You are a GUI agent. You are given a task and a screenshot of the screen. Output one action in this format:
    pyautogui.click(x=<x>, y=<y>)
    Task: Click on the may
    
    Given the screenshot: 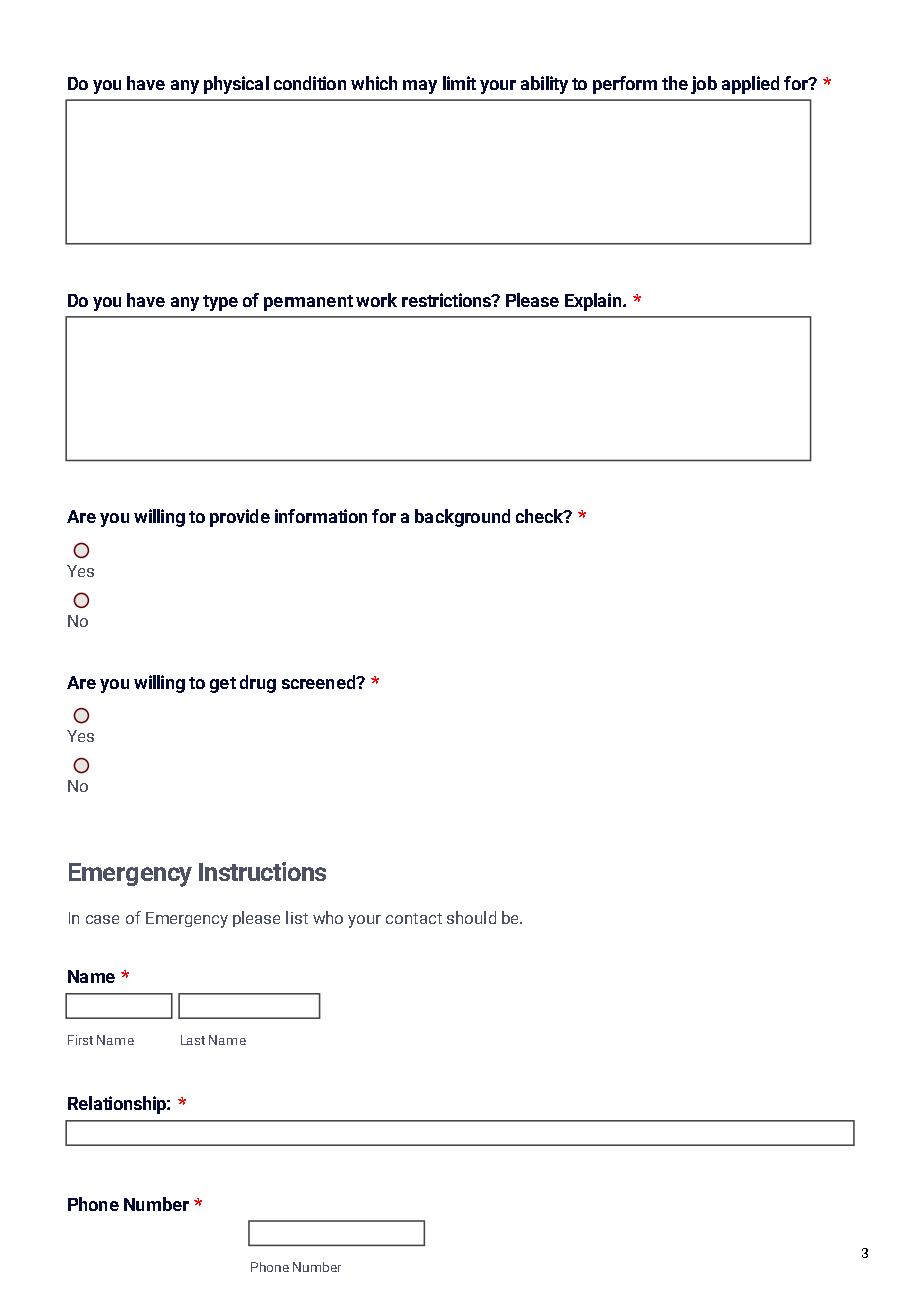 What is the action you would take?
    pyautogui.click(x=420, y=87)
